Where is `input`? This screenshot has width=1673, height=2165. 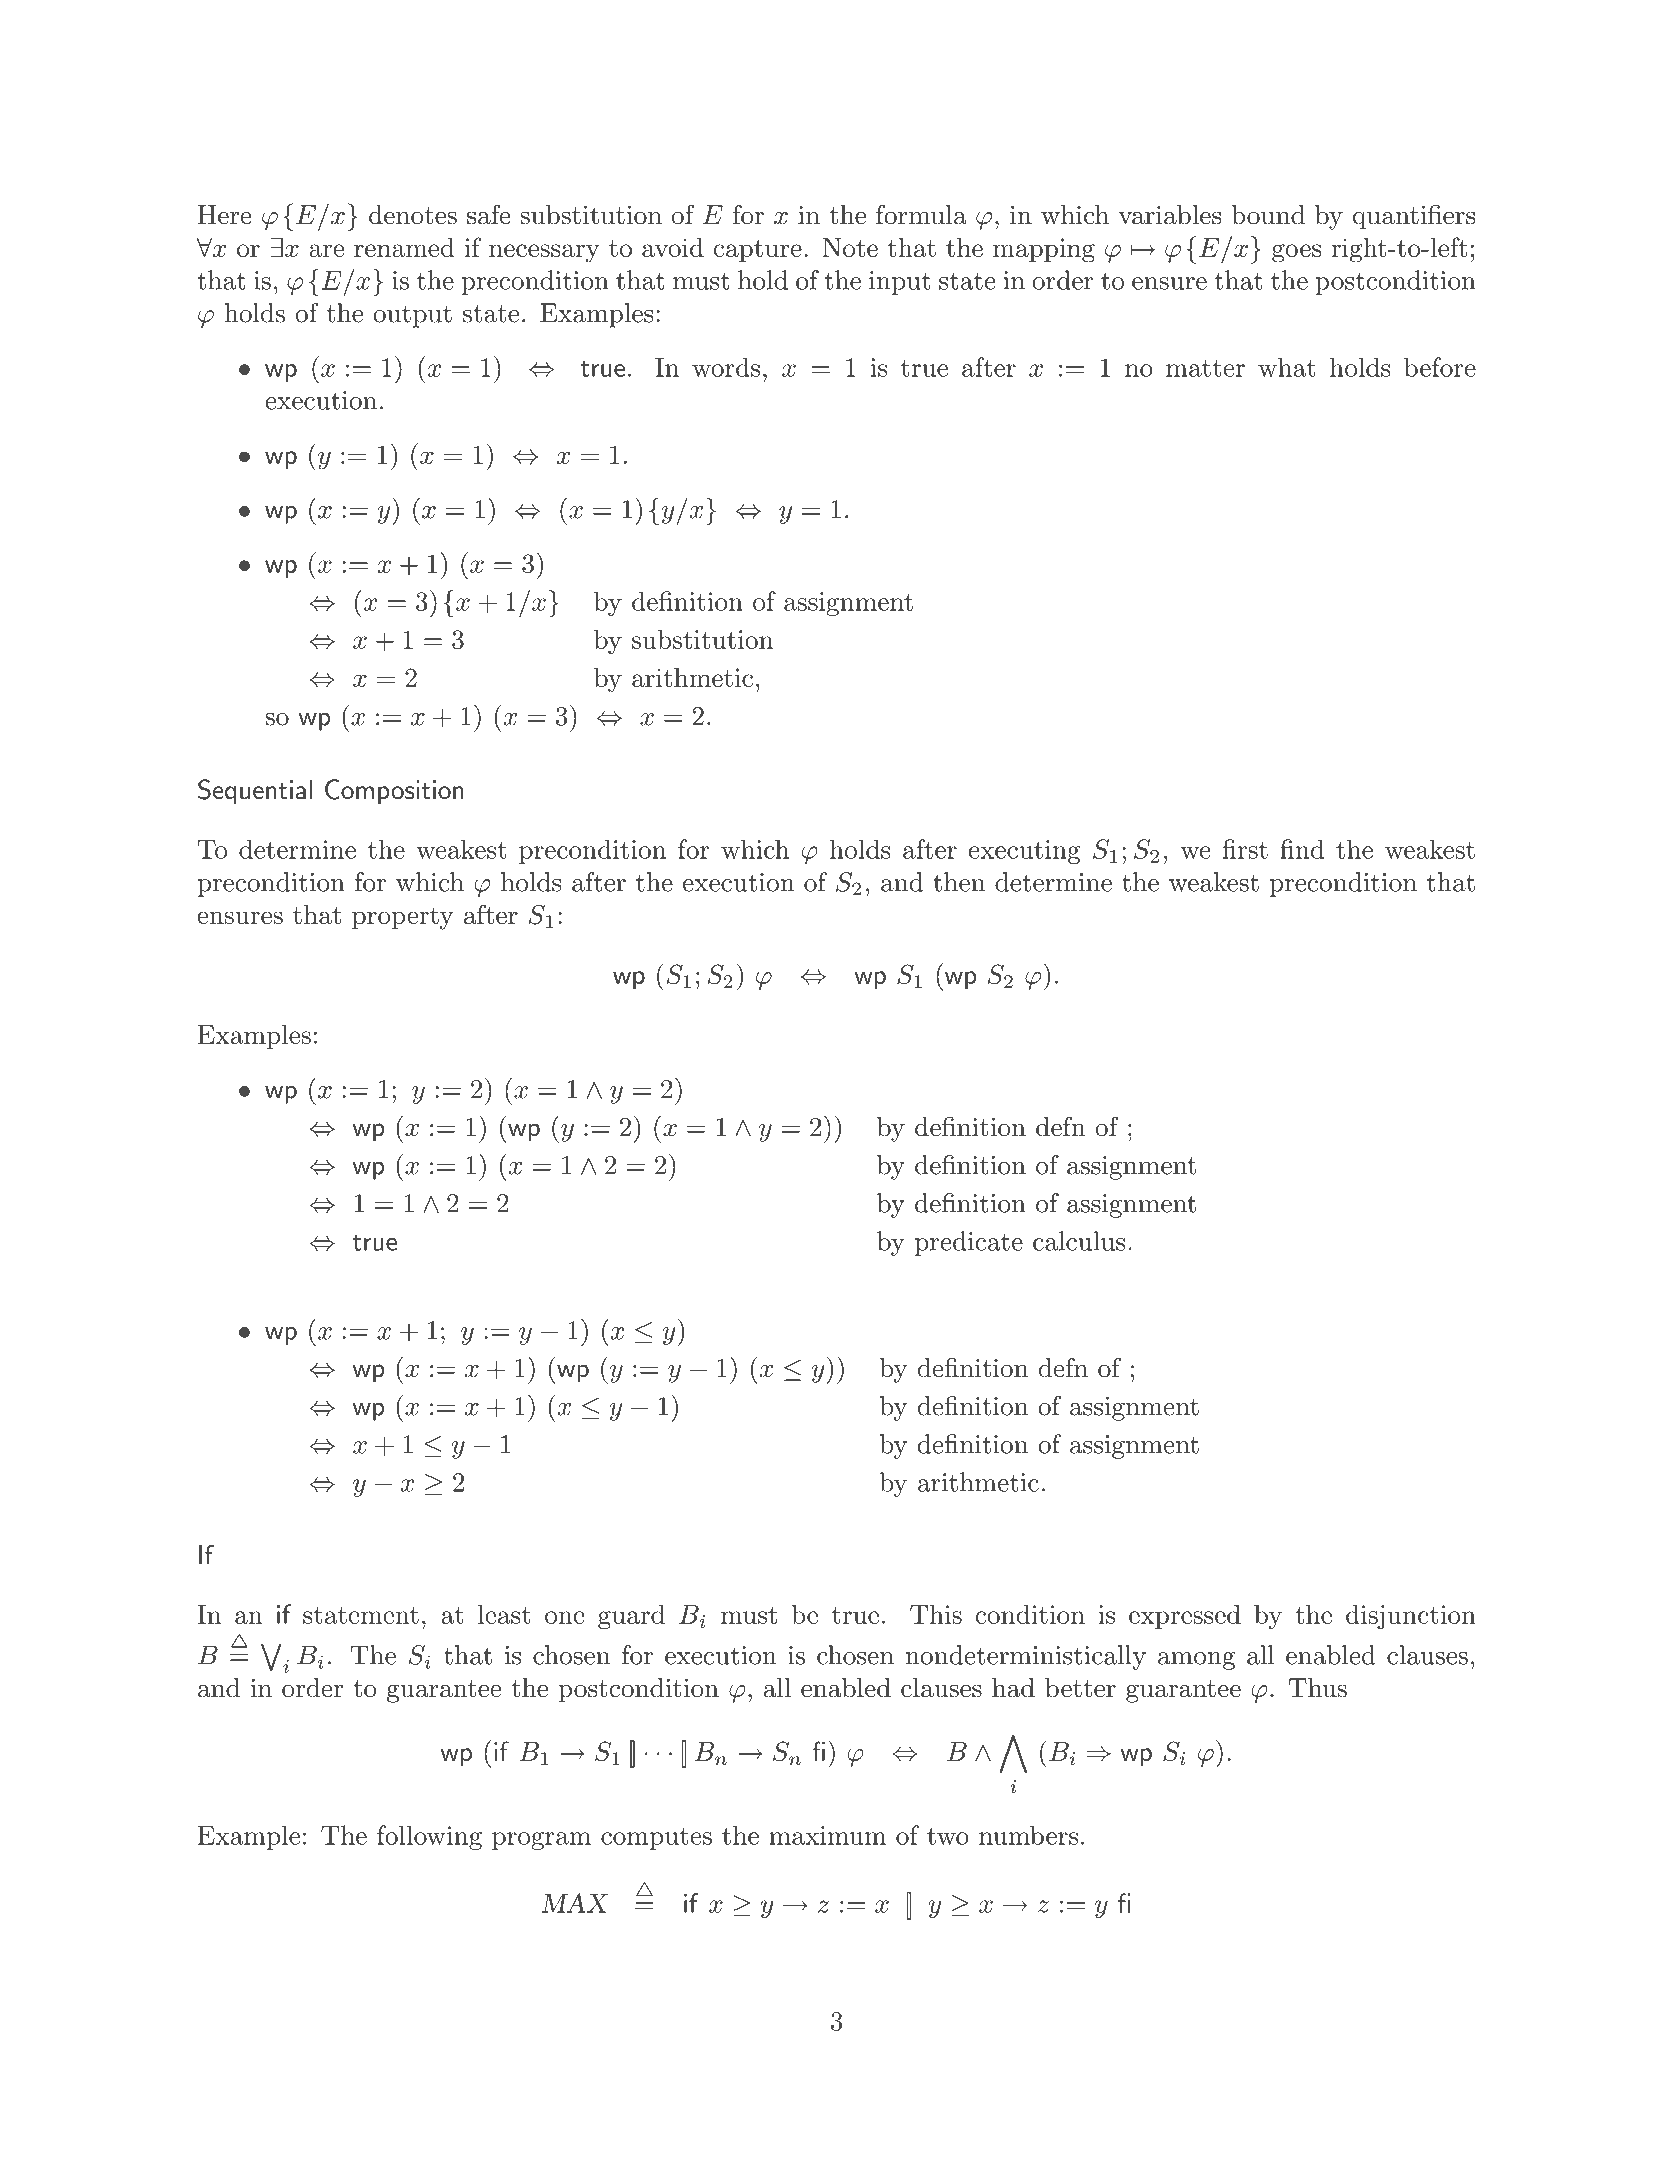
input is located at coordinates (900, 283).
